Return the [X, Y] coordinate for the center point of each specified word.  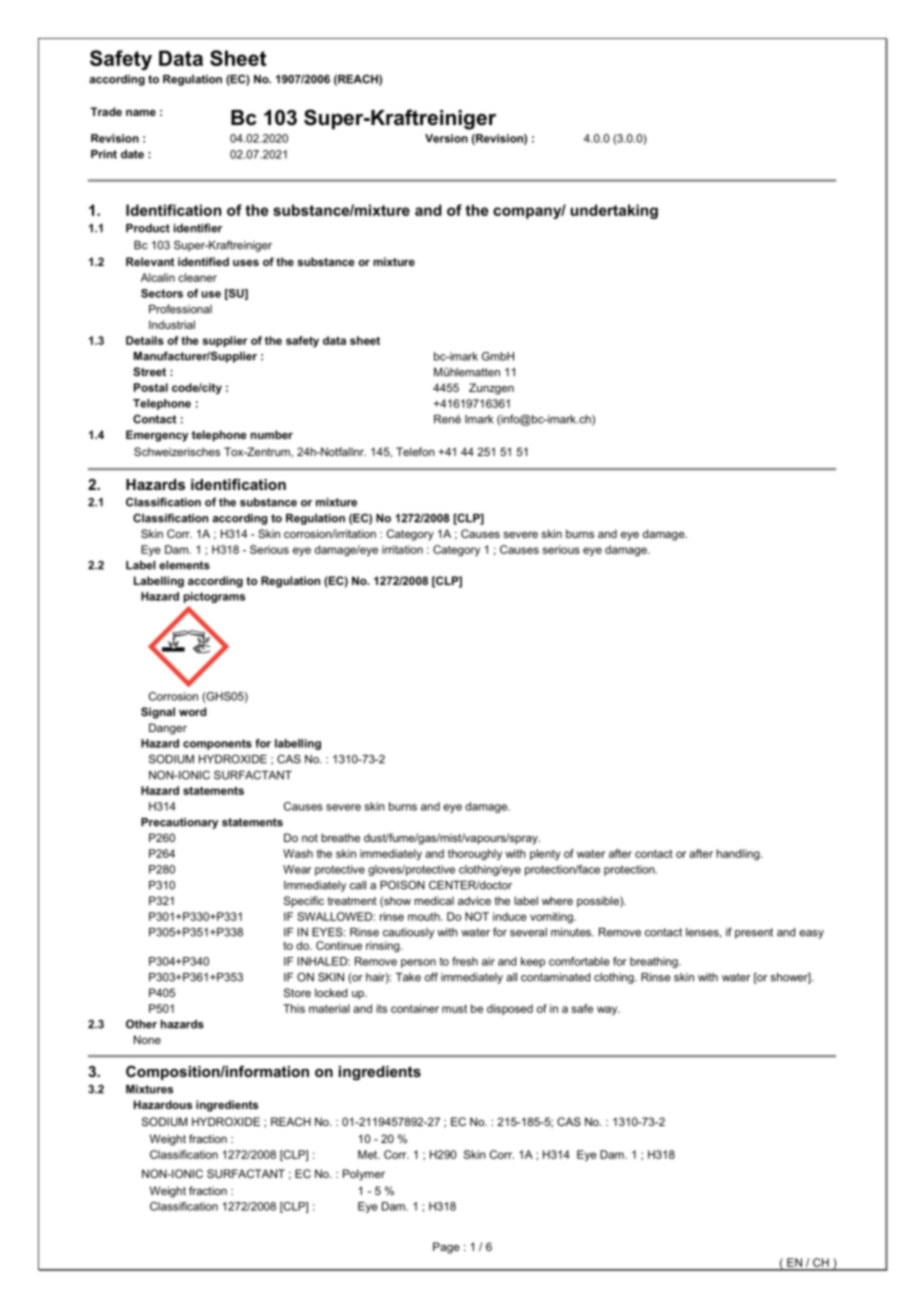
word [192, 711]
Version [446, 138]
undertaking [614, 211]
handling [739, 855]
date [132, 154]
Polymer [364, 1175]
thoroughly [475, 854]
